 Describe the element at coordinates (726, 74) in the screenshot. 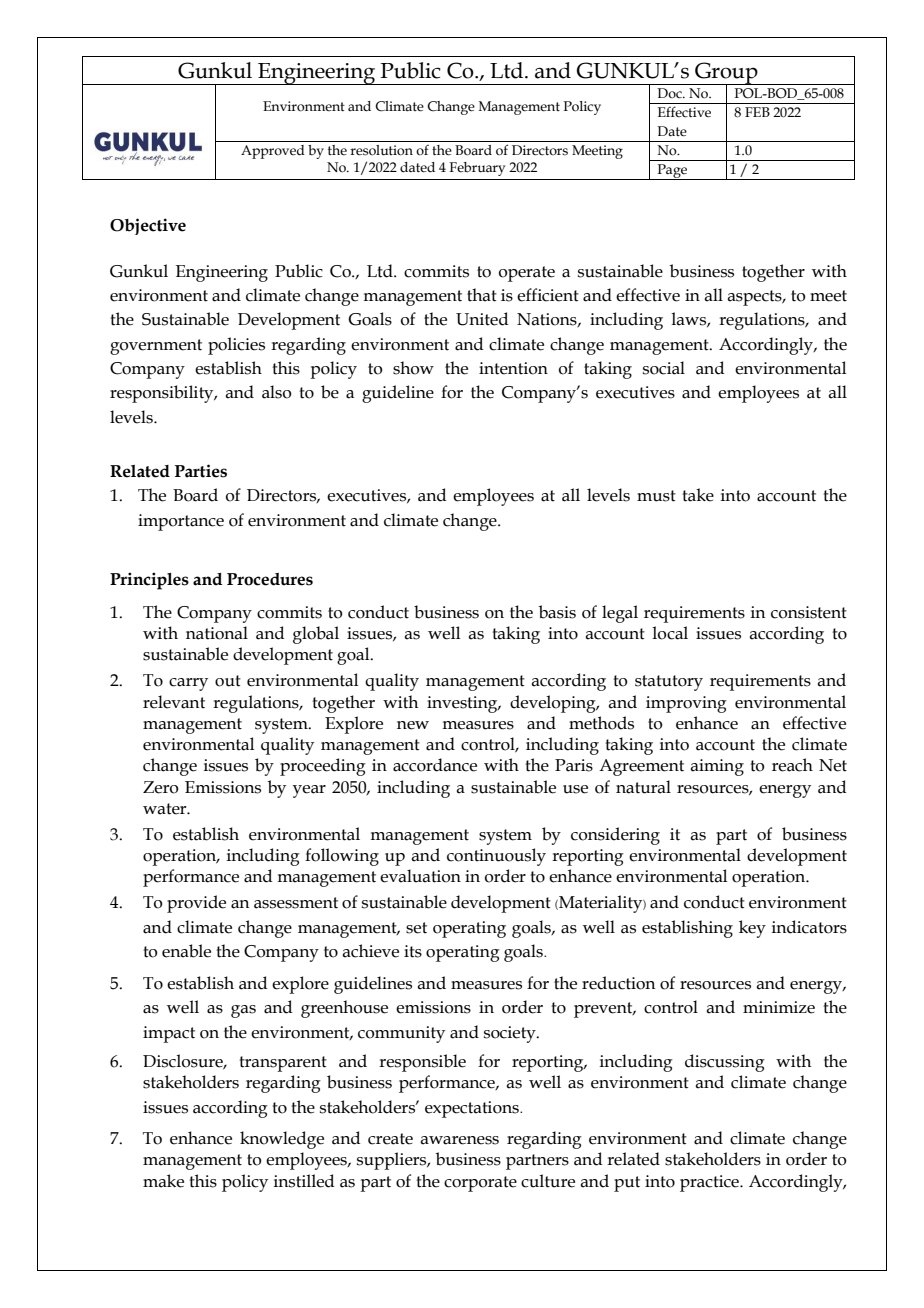

I see `Group` at that location.
